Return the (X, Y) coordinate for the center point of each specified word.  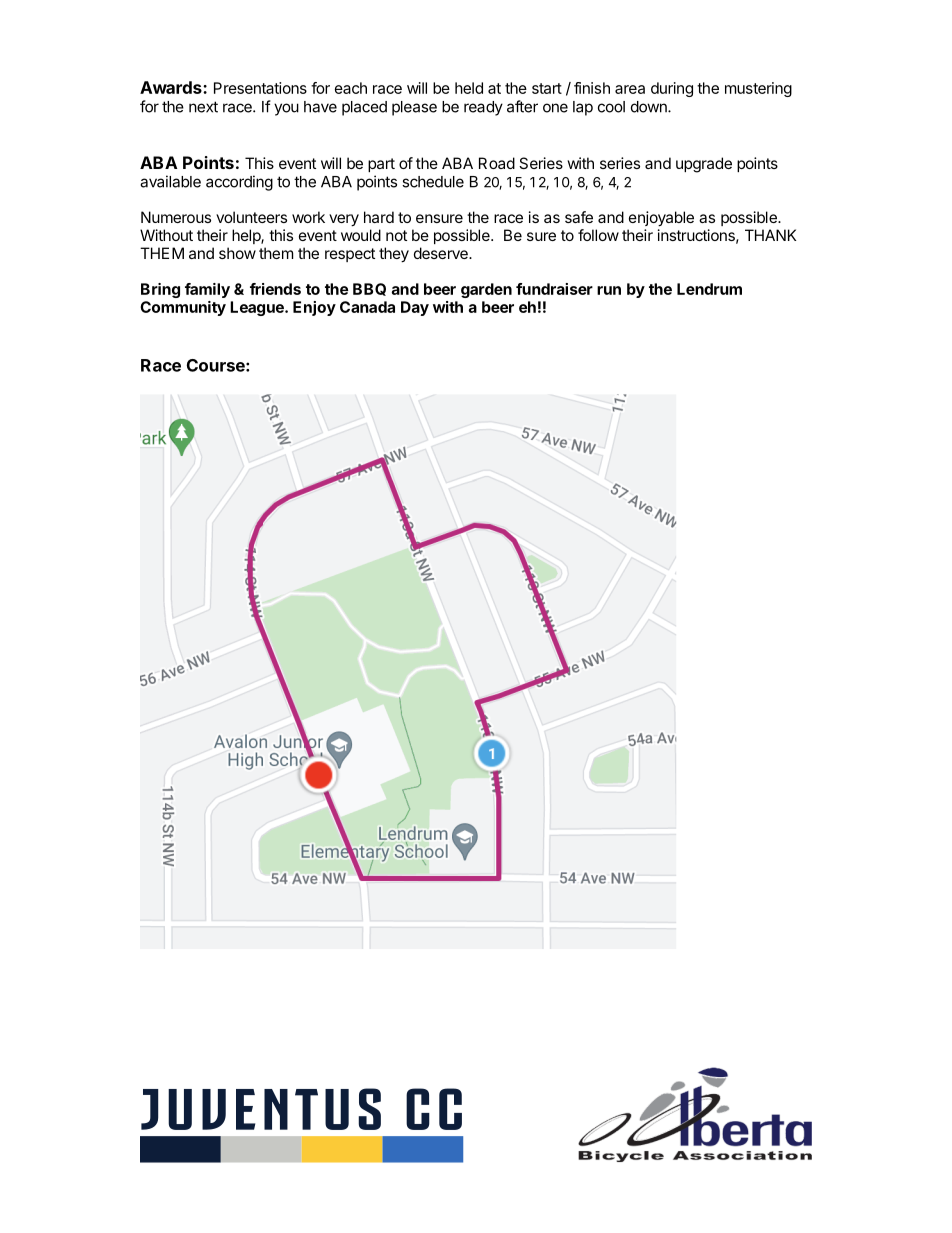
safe (579, 217)
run (609, 290)
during (672, 89)
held (469, 88)
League (258, 308)
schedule (433, 182)
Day (415, 308)
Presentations (260, 88)
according (239, 183)
